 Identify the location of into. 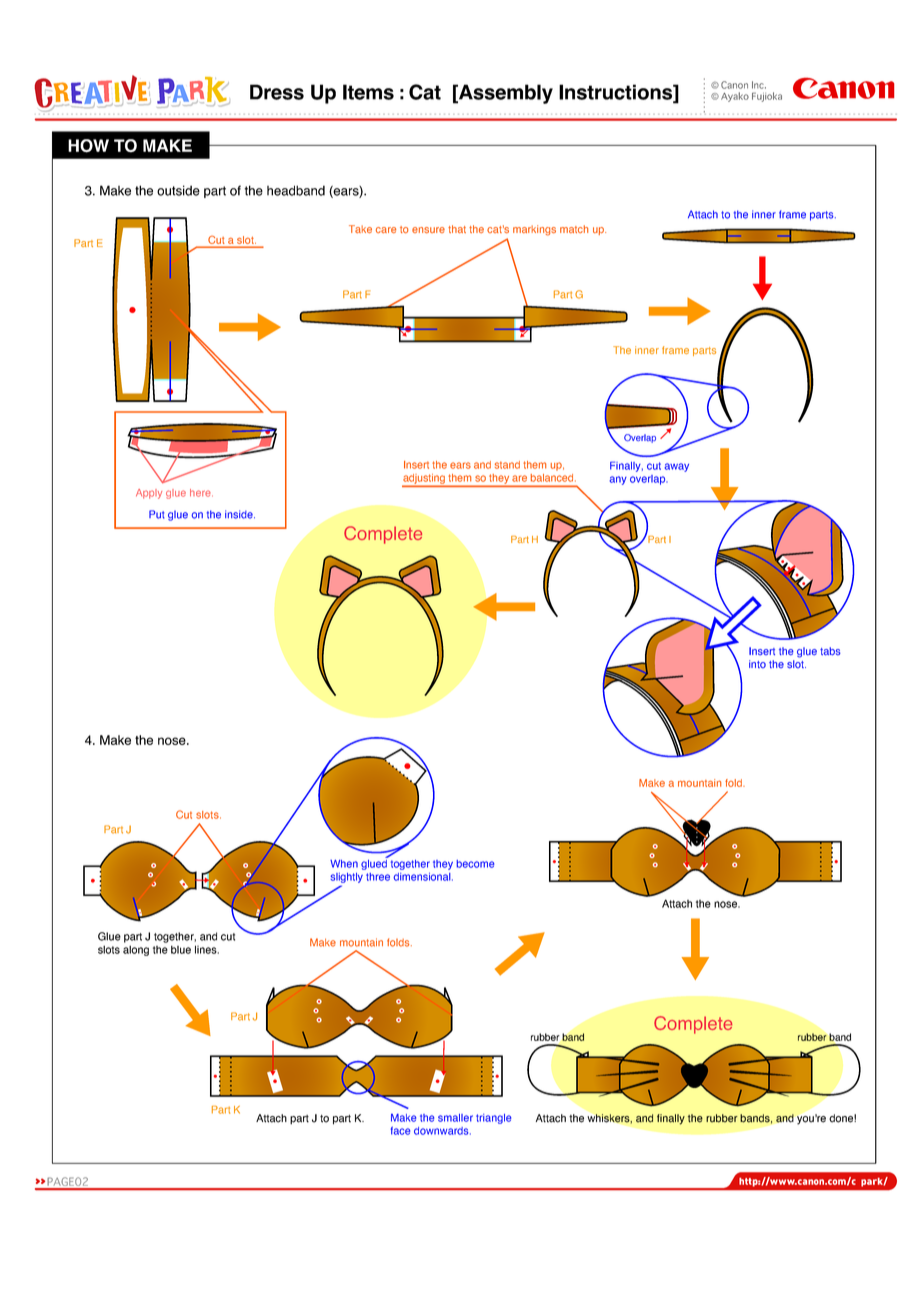
(757, 664).
